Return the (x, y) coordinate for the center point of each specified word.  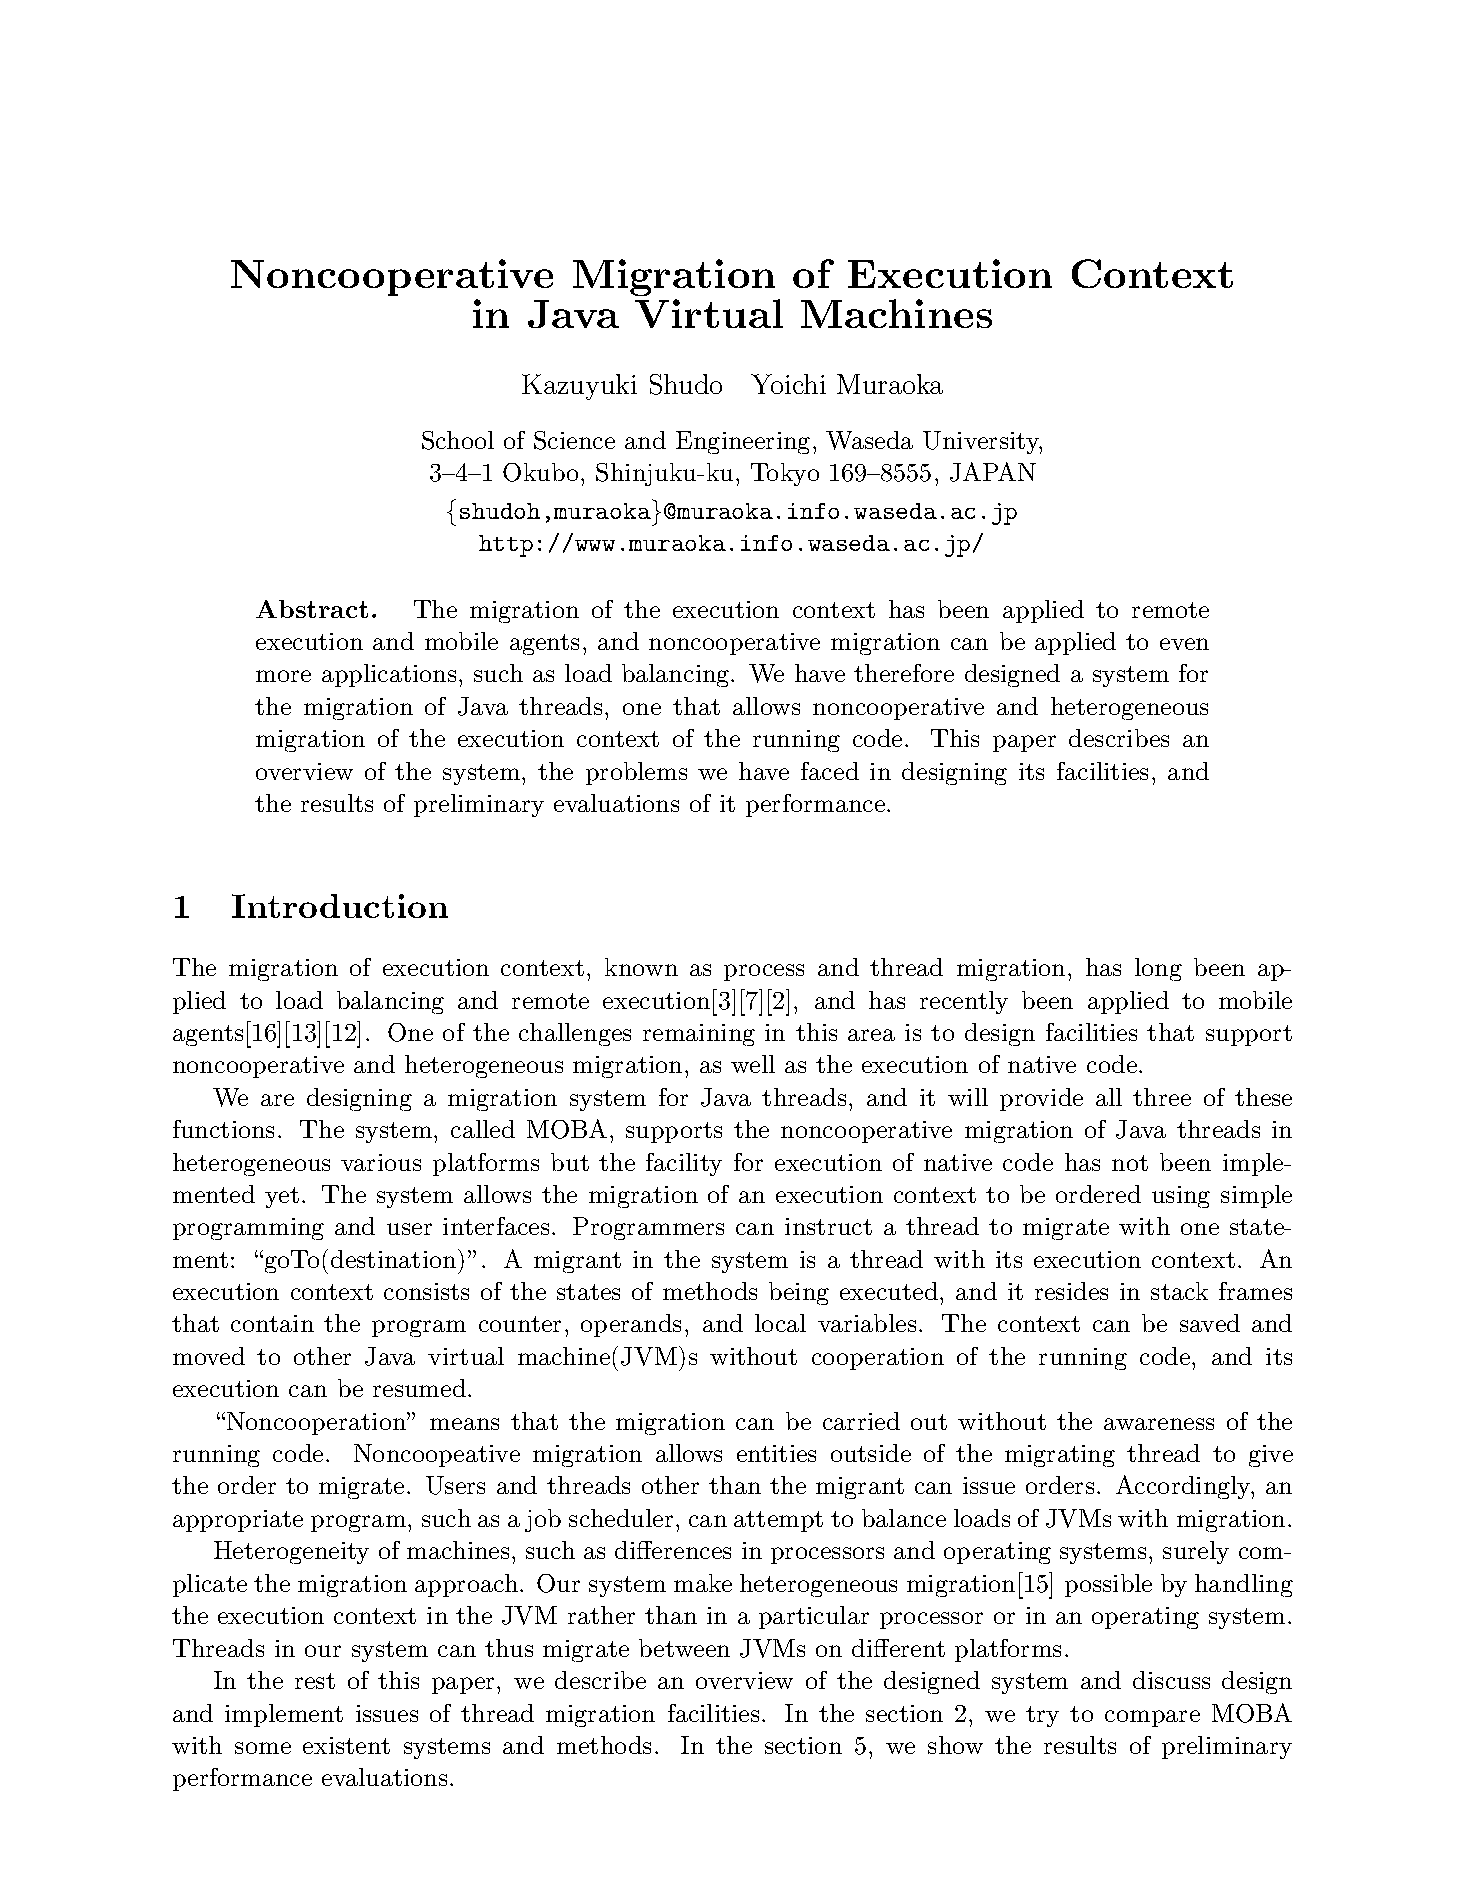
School (458, 440)
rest (315, 1681)
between (684, 1648)
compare (1152, 1718)
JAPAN (993, 472)
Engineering (743, 442)
